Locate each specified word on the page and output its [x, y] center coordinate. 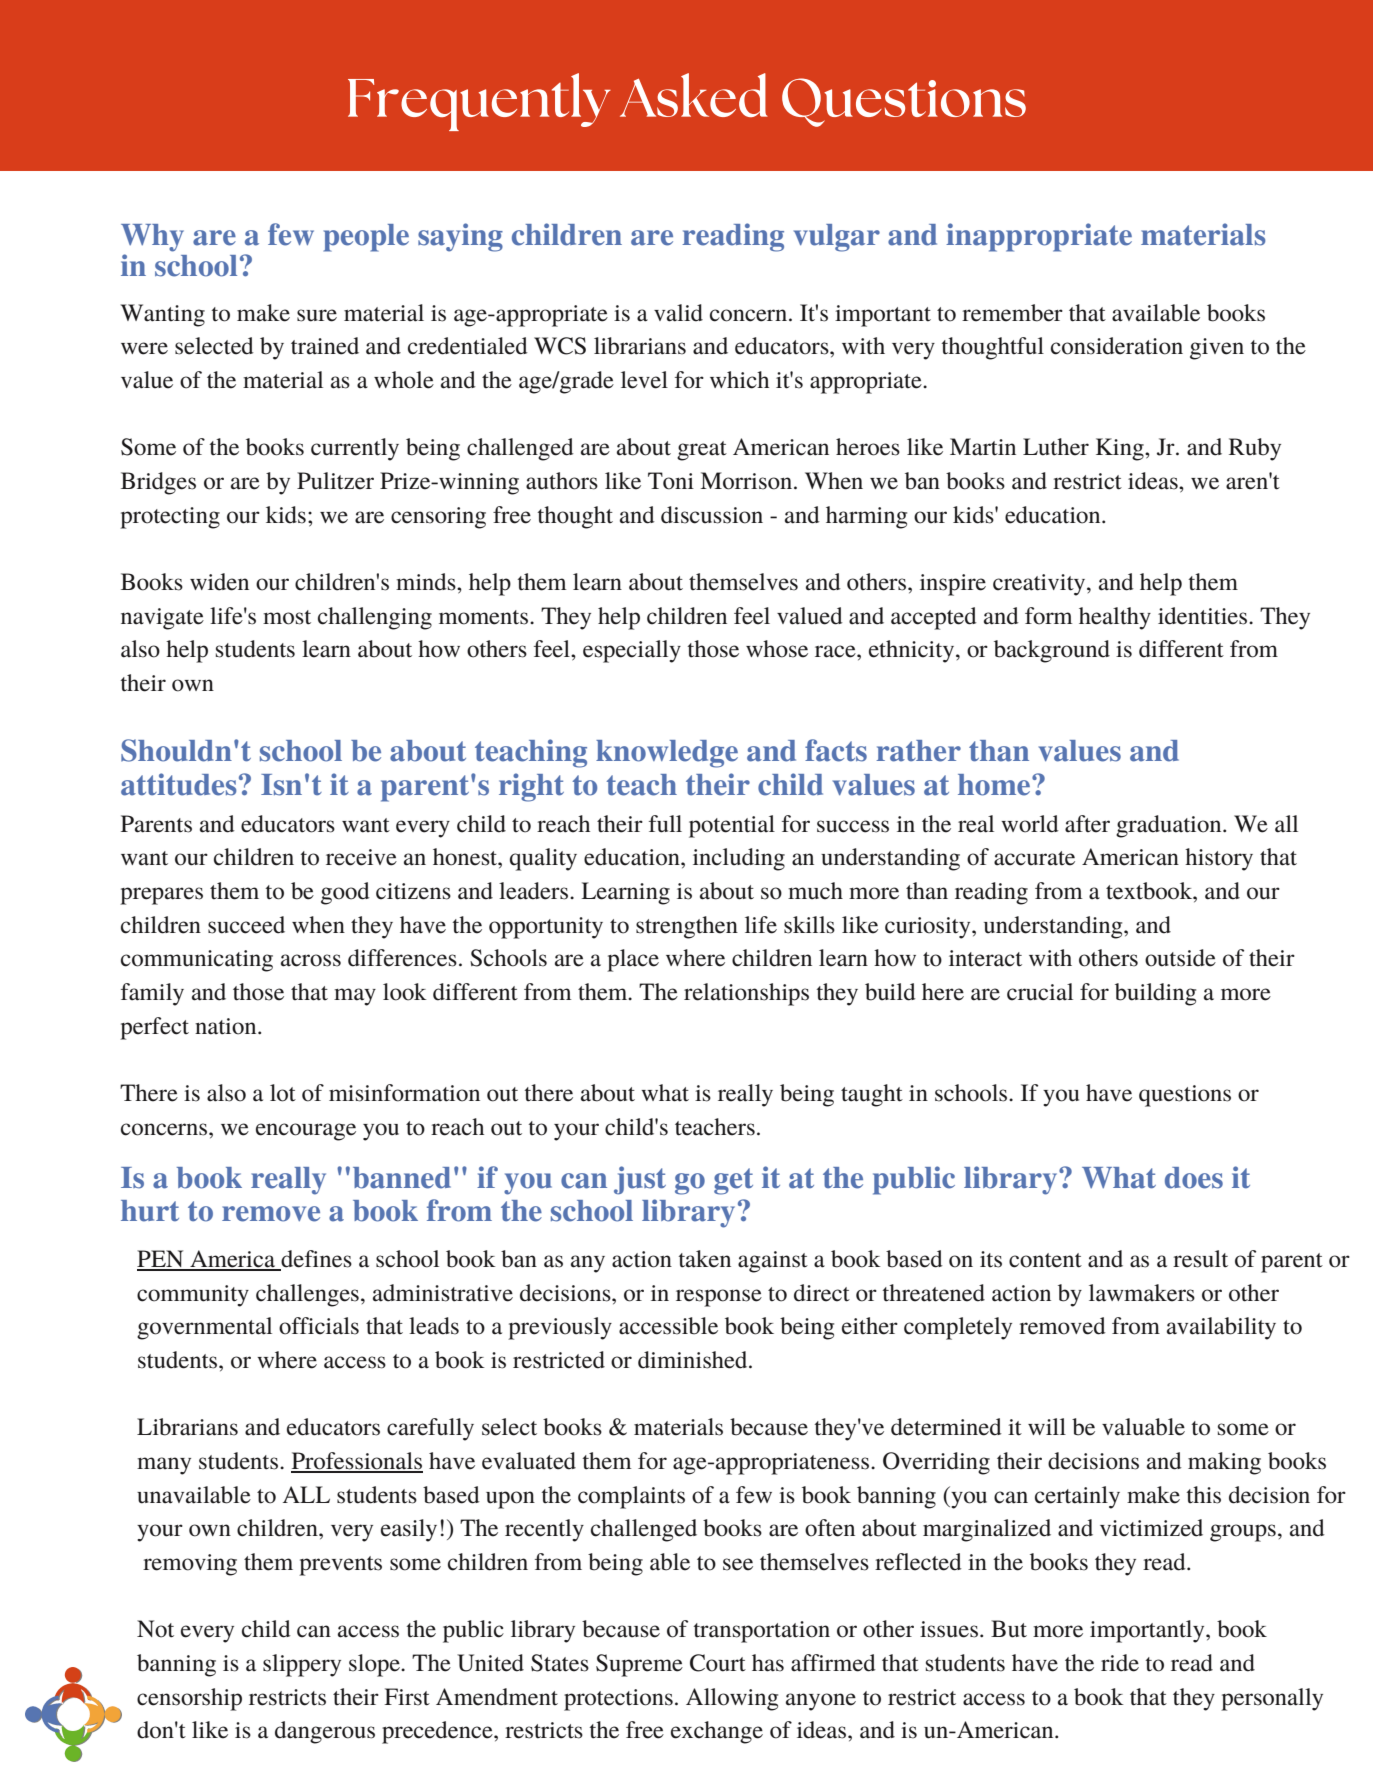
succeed [246, 925]
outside [1180, 958]
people [366, 238]
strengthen [687, 927]
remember [1012, 313]
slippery [302, 1665]
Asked [694, 95]
